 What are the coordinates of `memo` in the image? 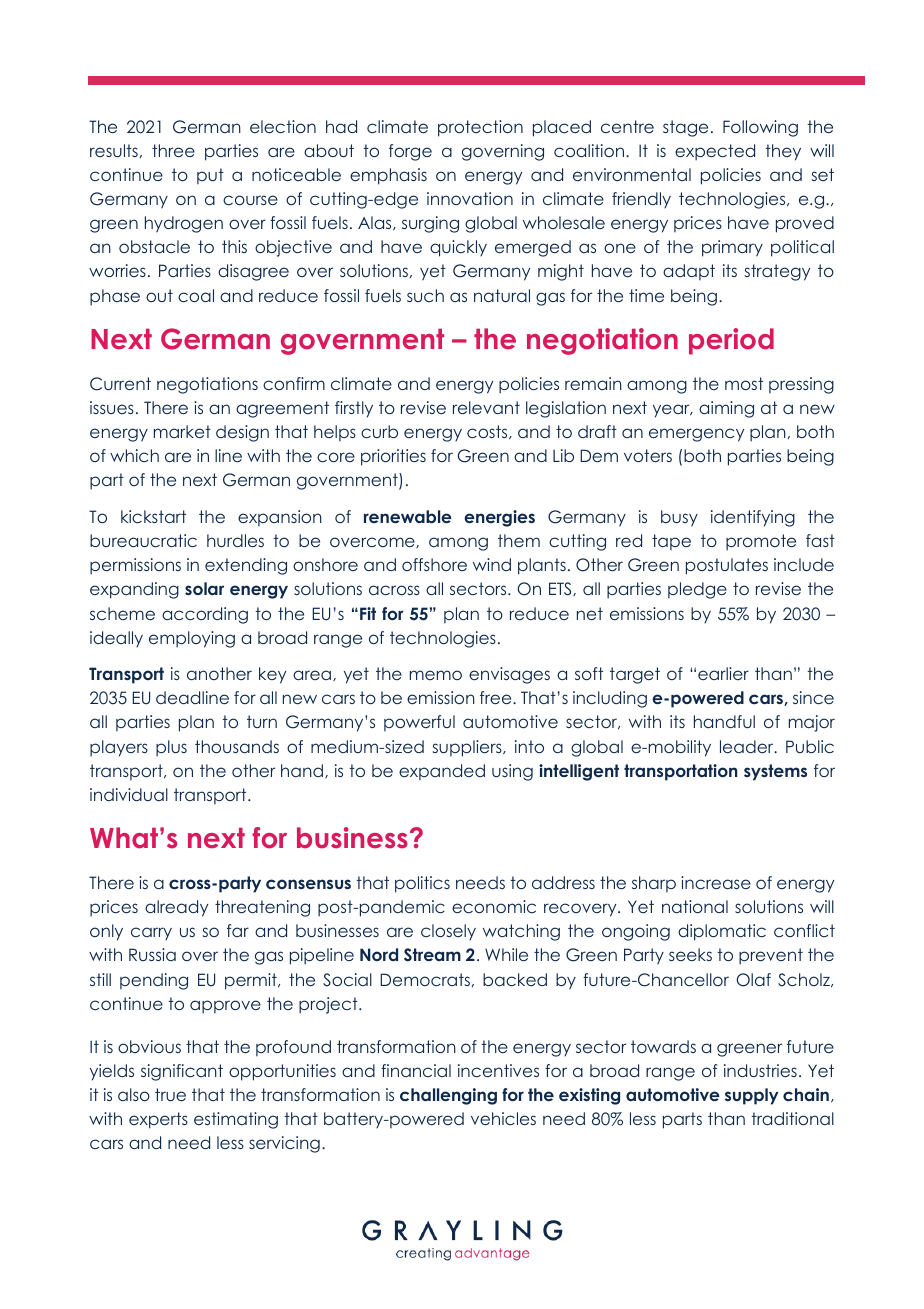 It's located at (436, 675).
